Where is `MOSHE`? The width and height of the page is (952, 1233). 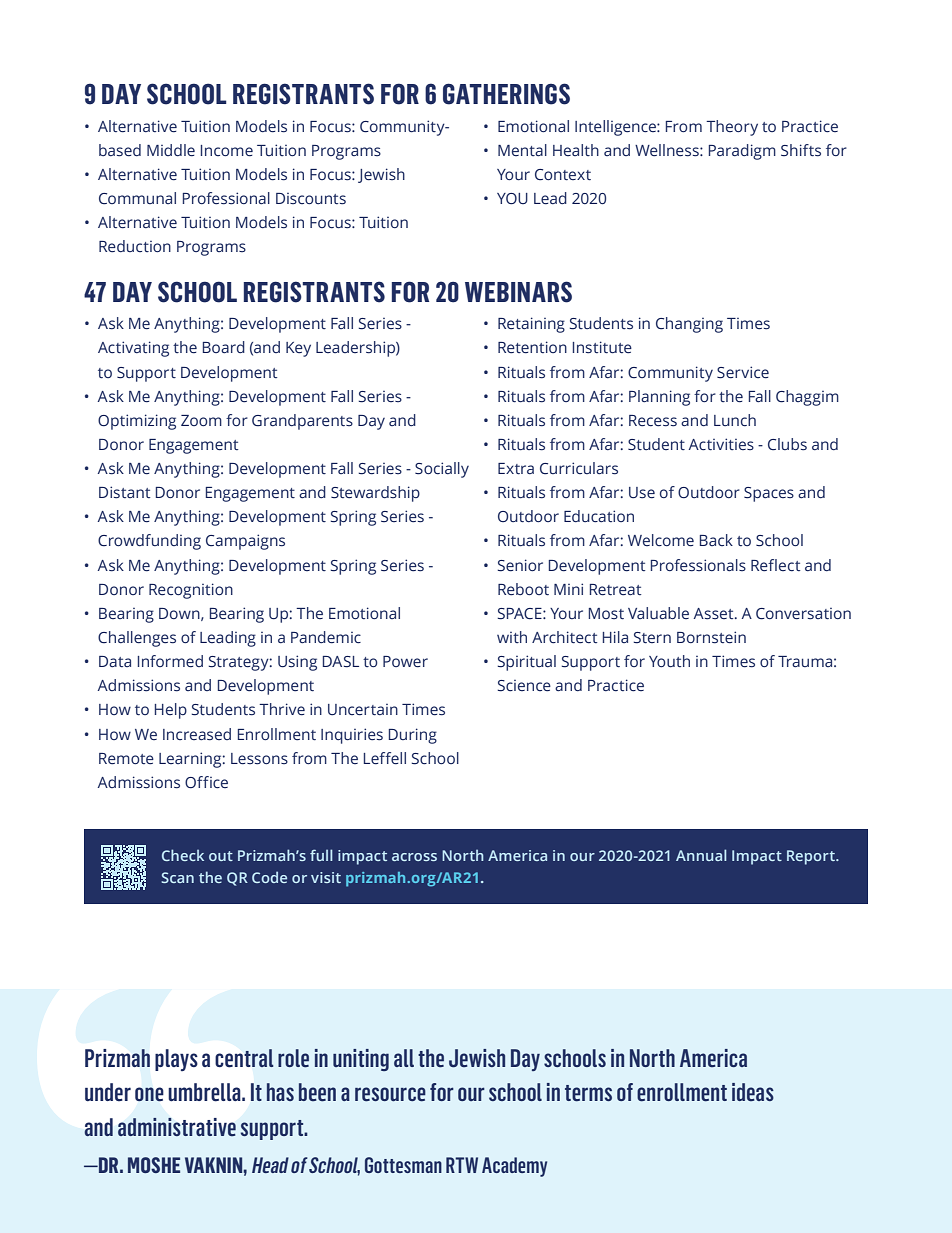 MOSHE is located at coordinates (154, 1165).
